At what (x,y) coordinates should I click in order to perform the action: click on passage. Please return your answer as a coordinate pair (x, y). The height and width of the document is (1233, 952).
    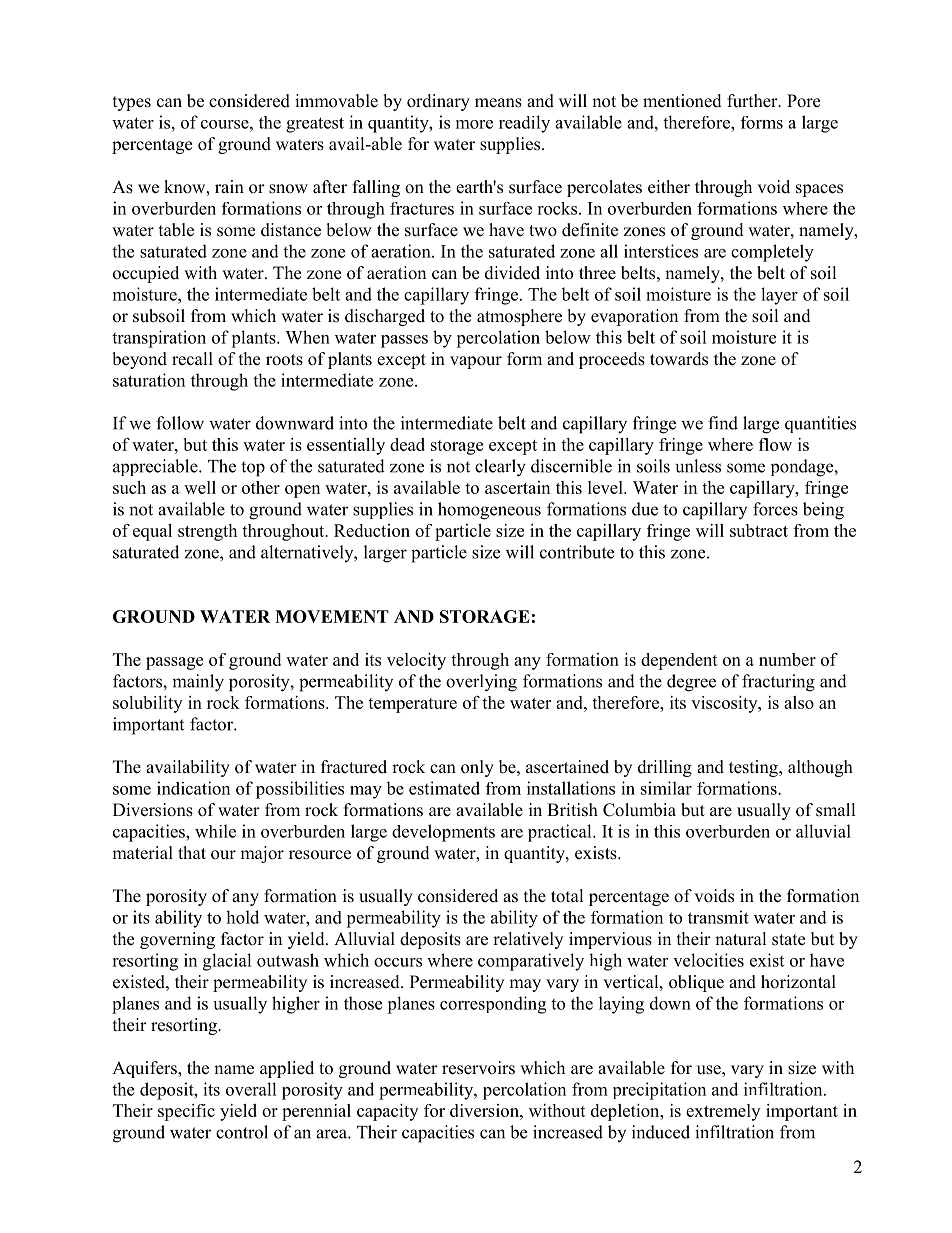
    Looking at the image, I should click on (174, 663).
